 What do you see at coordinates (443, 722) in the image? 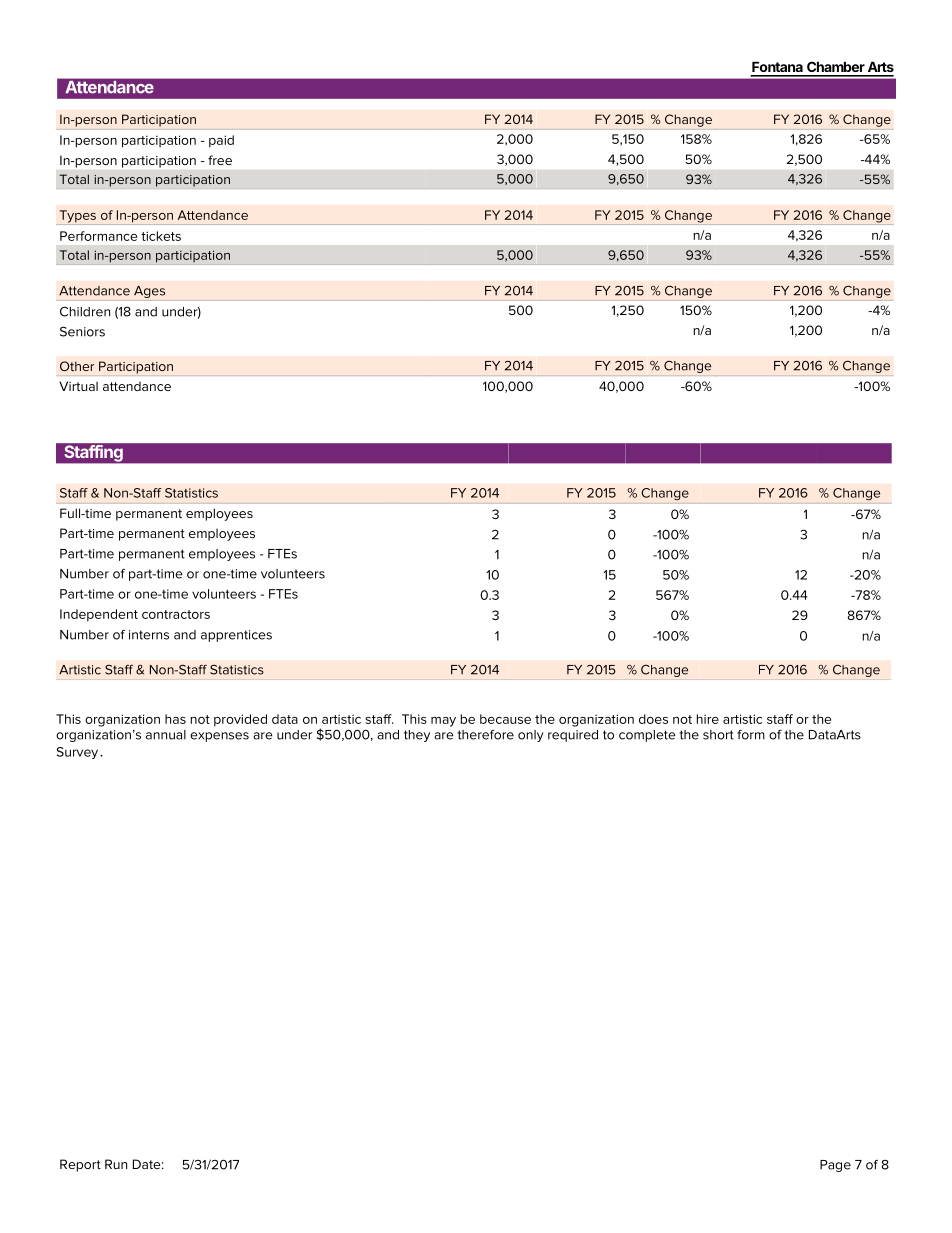
I see `may` at bounding box center [443, 722].
